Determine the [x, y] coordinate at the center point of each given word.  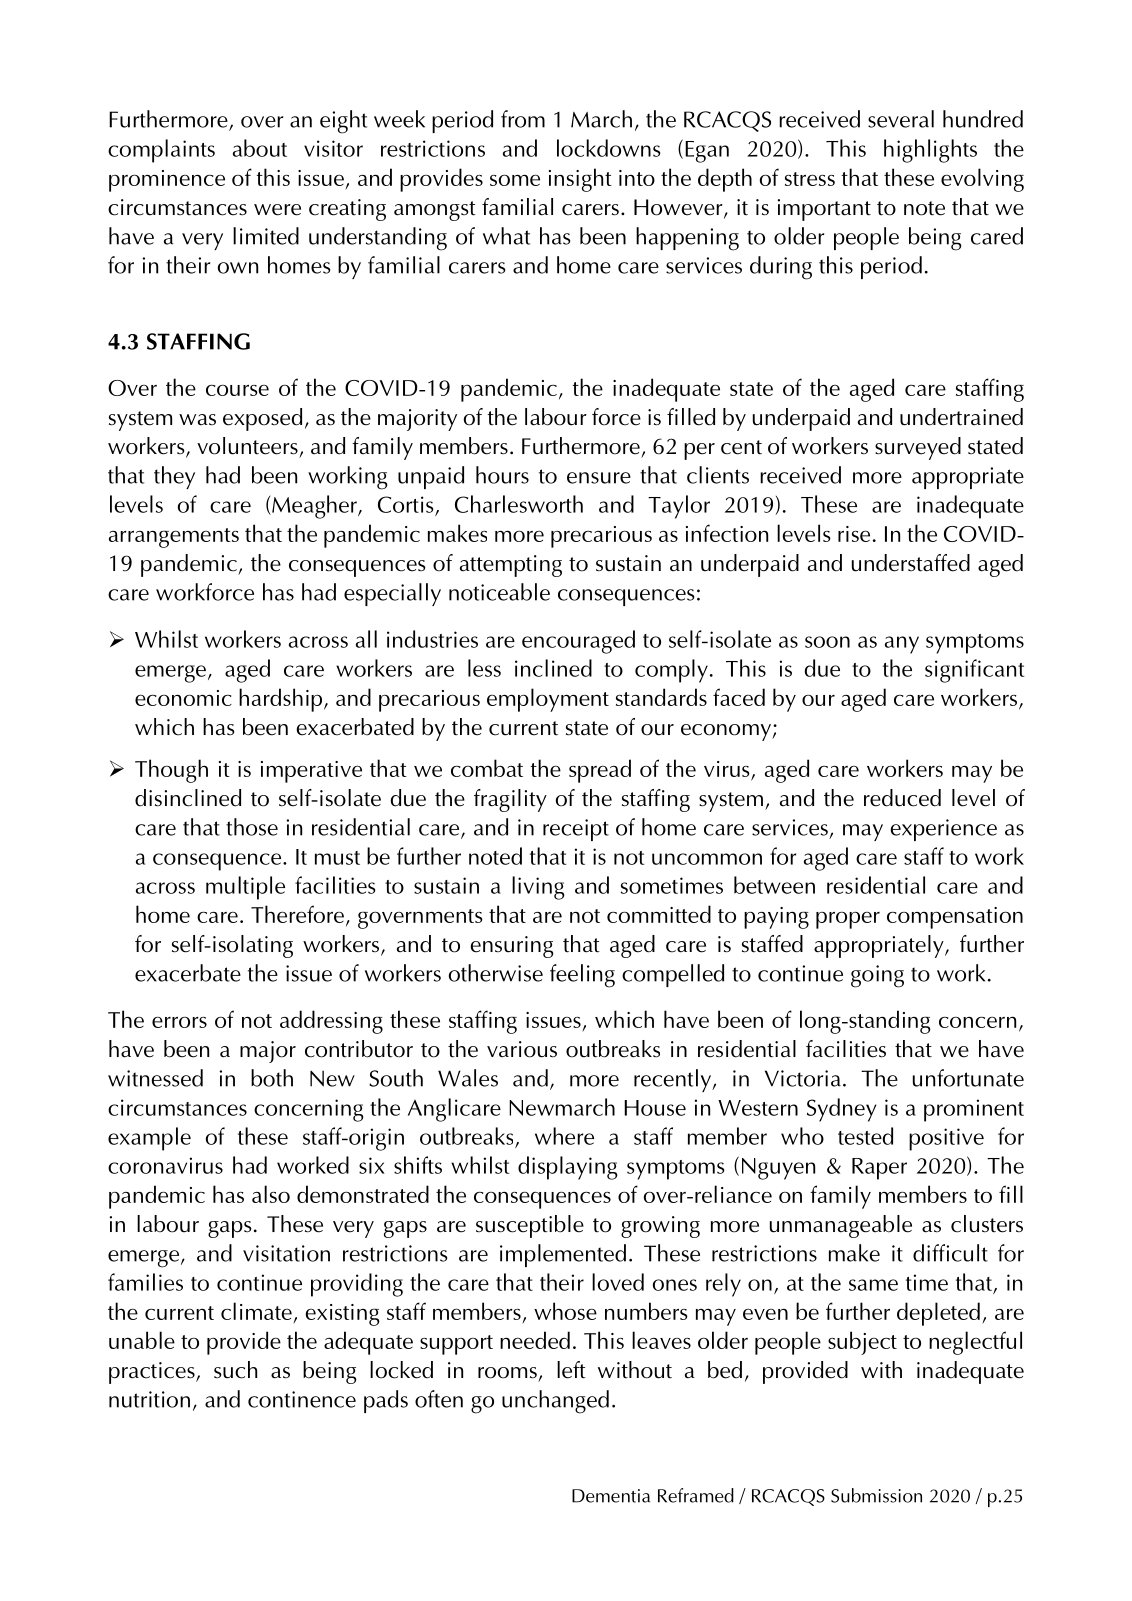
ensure [599, 478]
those [252, 827]
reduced [902, 798]
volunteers [247, 446]
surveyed [918, 448]
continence [302, 1399]
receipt [576, 830]
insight [580, 180]
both [272, 1078]
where [564, 1136]
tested [865, 1136]
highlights [930, 151]
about [260, 148]
